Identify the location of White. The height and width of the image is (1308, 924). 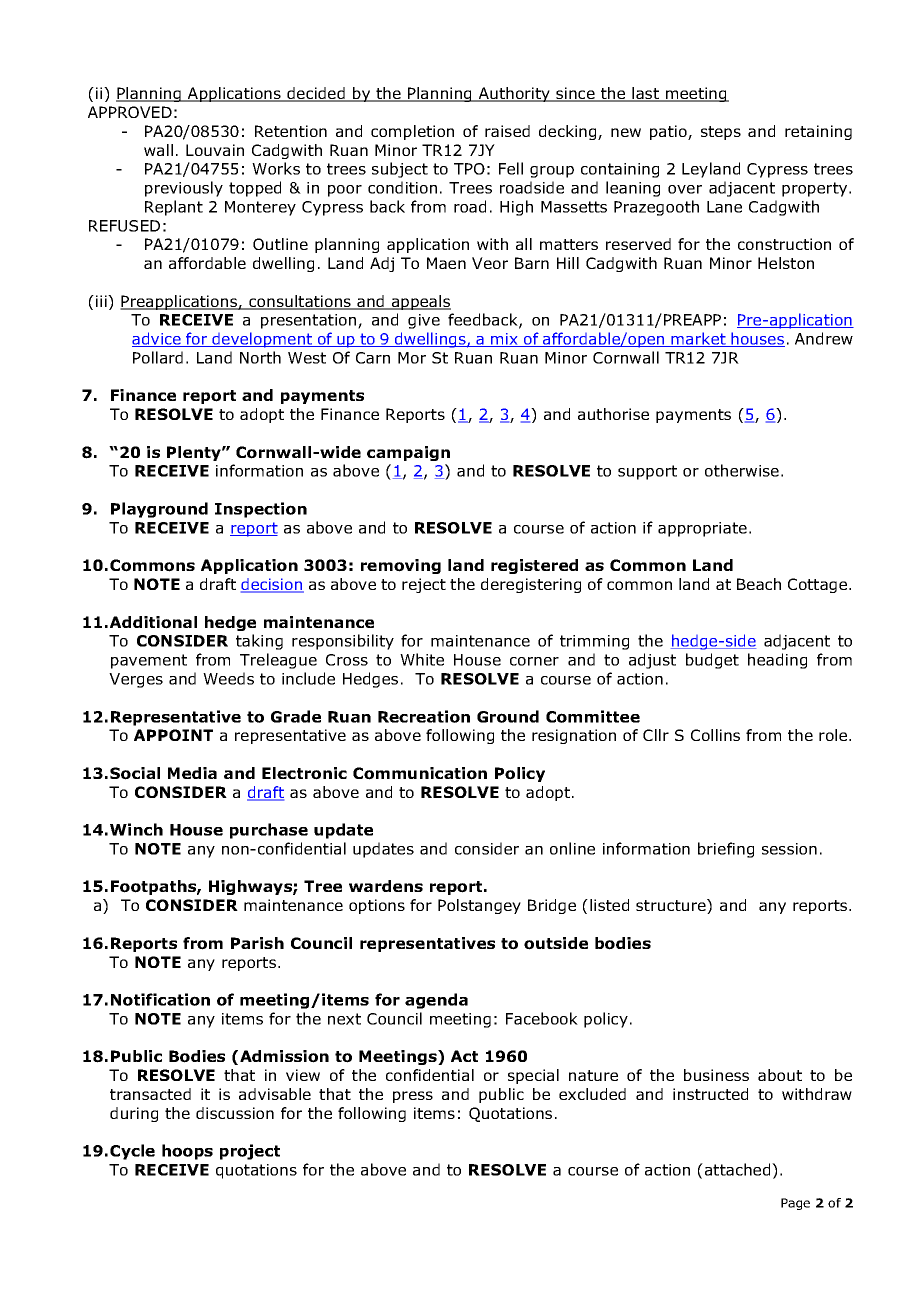
(422, 659).
